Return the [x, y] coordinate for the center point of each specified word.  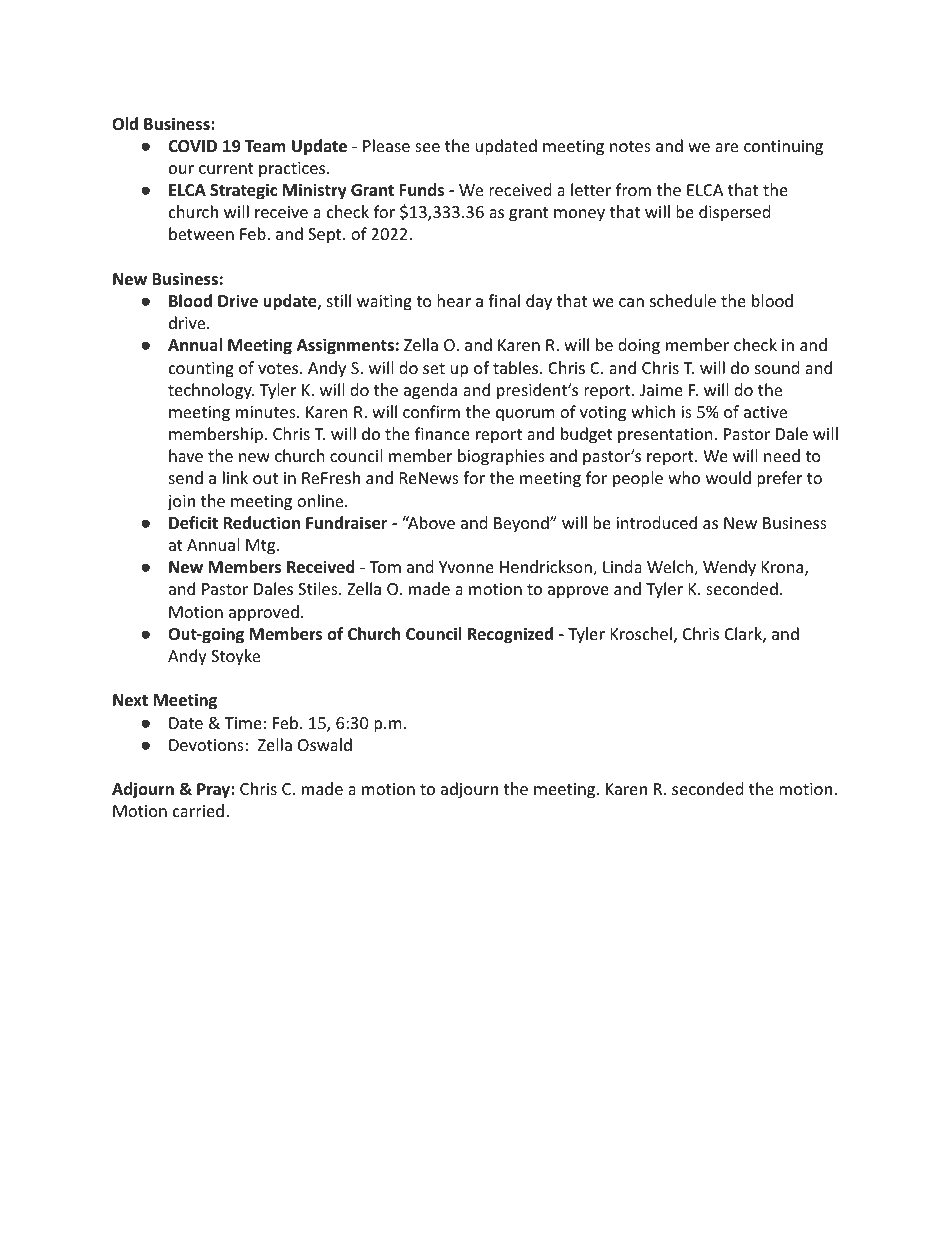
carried [198, 810]
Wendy [729, 568]
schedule [683, 300]
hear [454, 300]
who [684, 477]
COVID [192, 146]
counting [201, 370]
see [427, 147]
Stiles [319, 588]
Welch [671, 568]
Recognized [510, 635]
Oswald [325, 744]
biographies [501, 457]
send [186, 477]
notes [630, 146]
